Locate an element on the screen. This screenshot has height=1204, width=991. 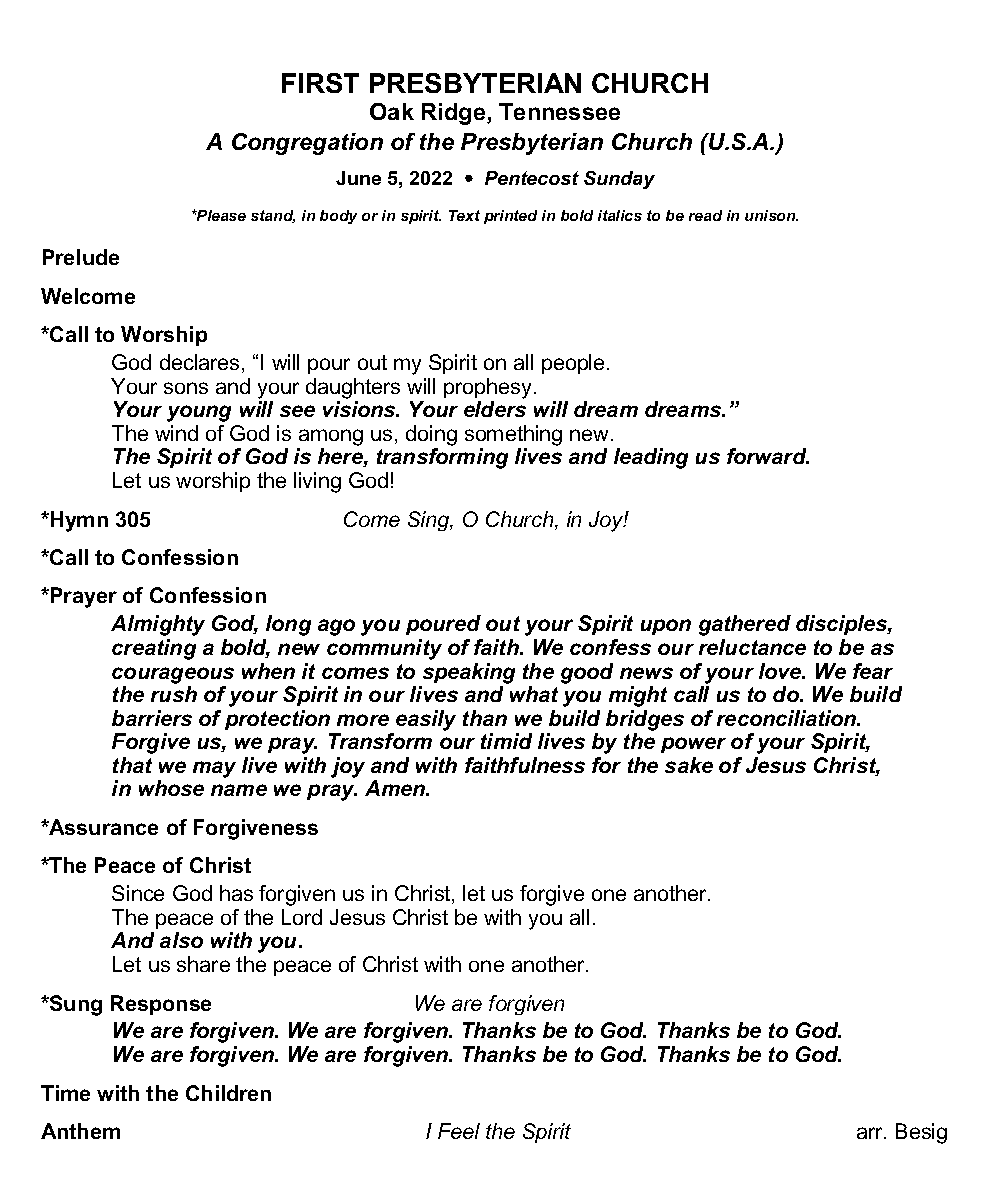
Hymn is located at coordinates (79, 521).
